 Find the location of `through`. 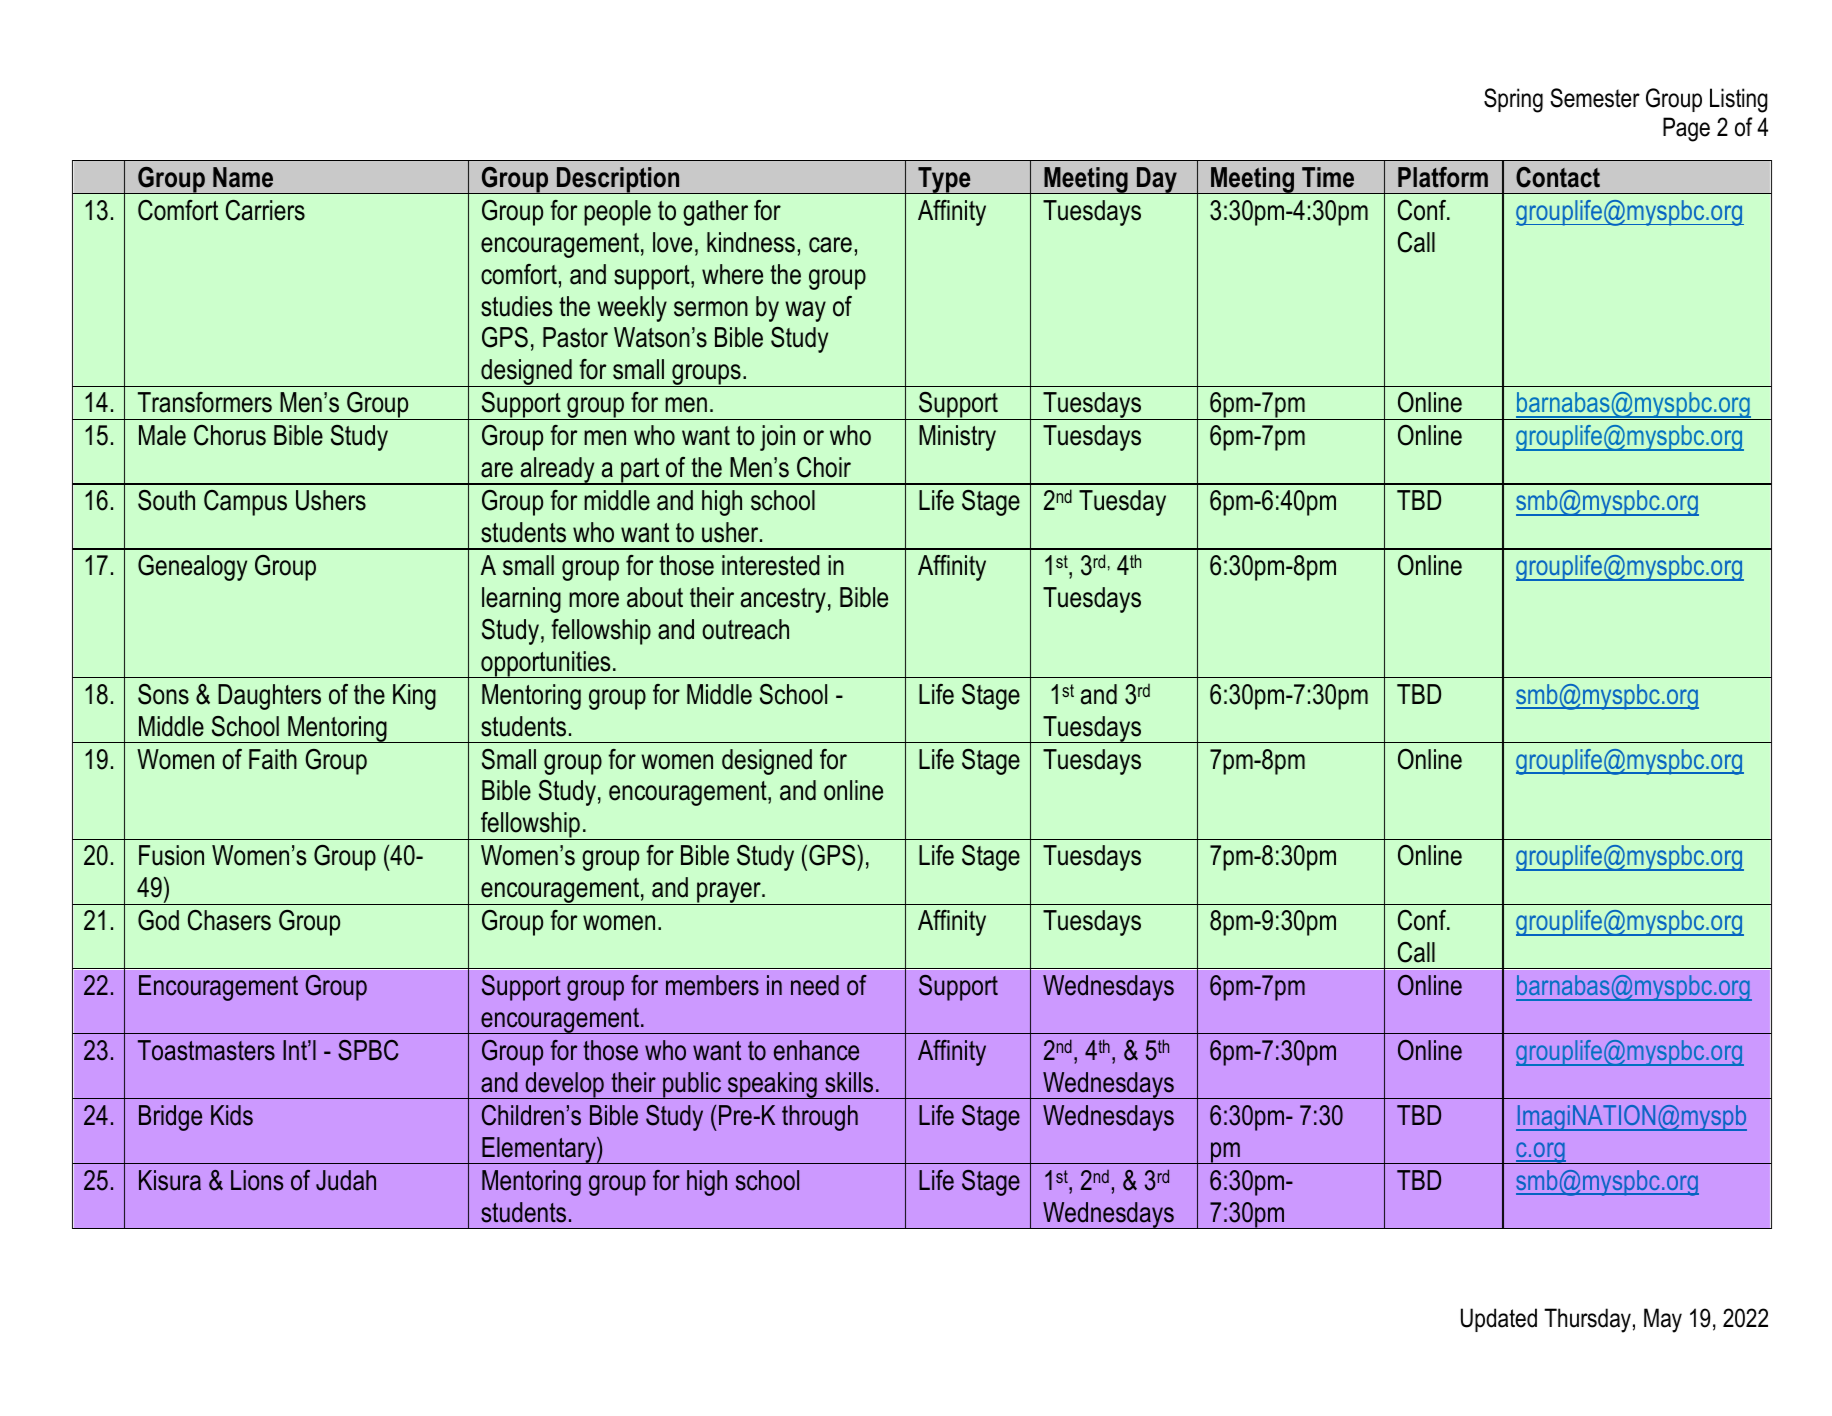

through is located at coordinates (820, 1118).
